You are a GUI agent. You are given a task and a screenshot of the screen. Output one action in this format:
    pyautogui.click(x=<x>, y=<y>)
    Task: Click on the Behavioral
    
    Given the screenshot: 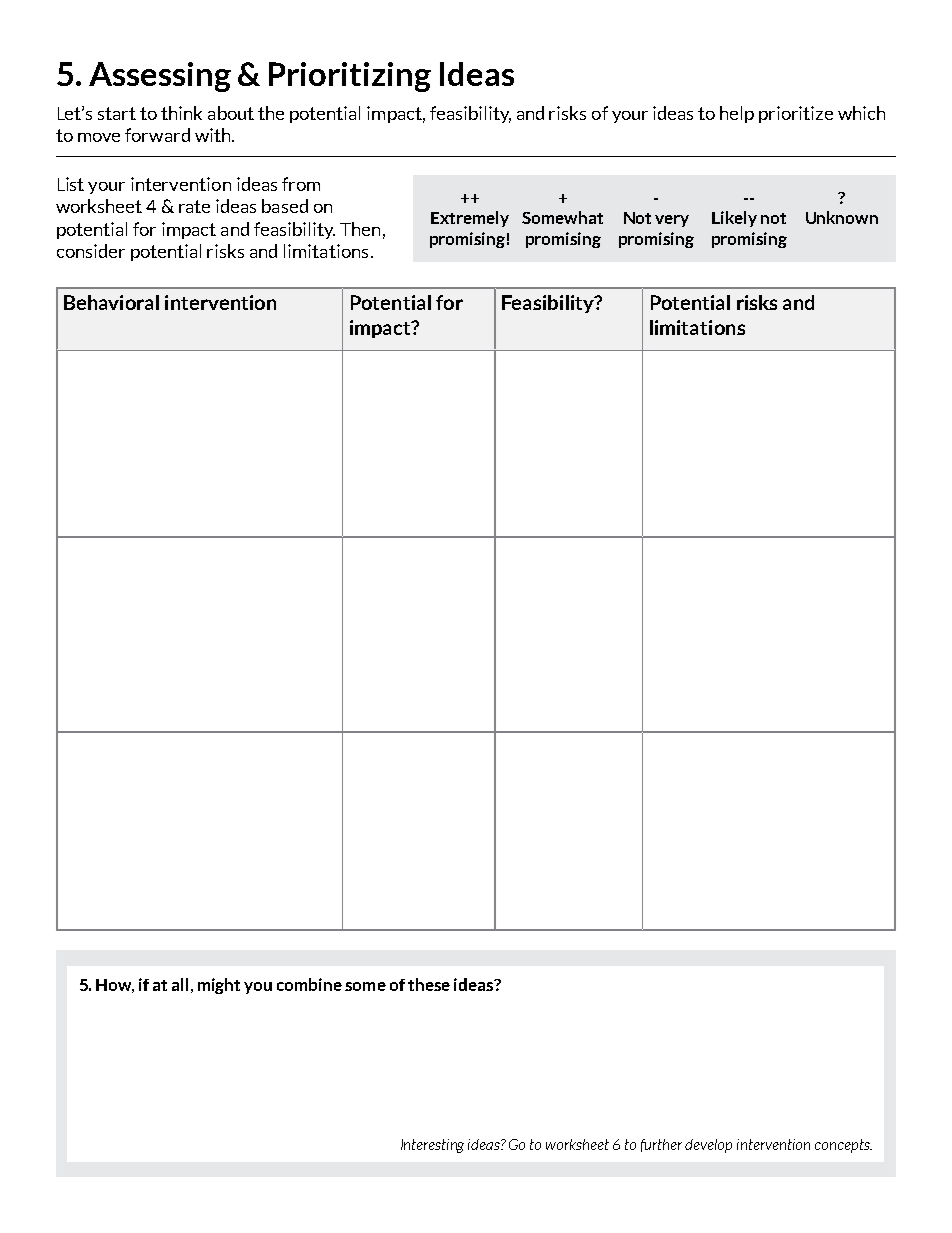 What is the action you would take?
    pyautogui.click(x=111, y=302)
